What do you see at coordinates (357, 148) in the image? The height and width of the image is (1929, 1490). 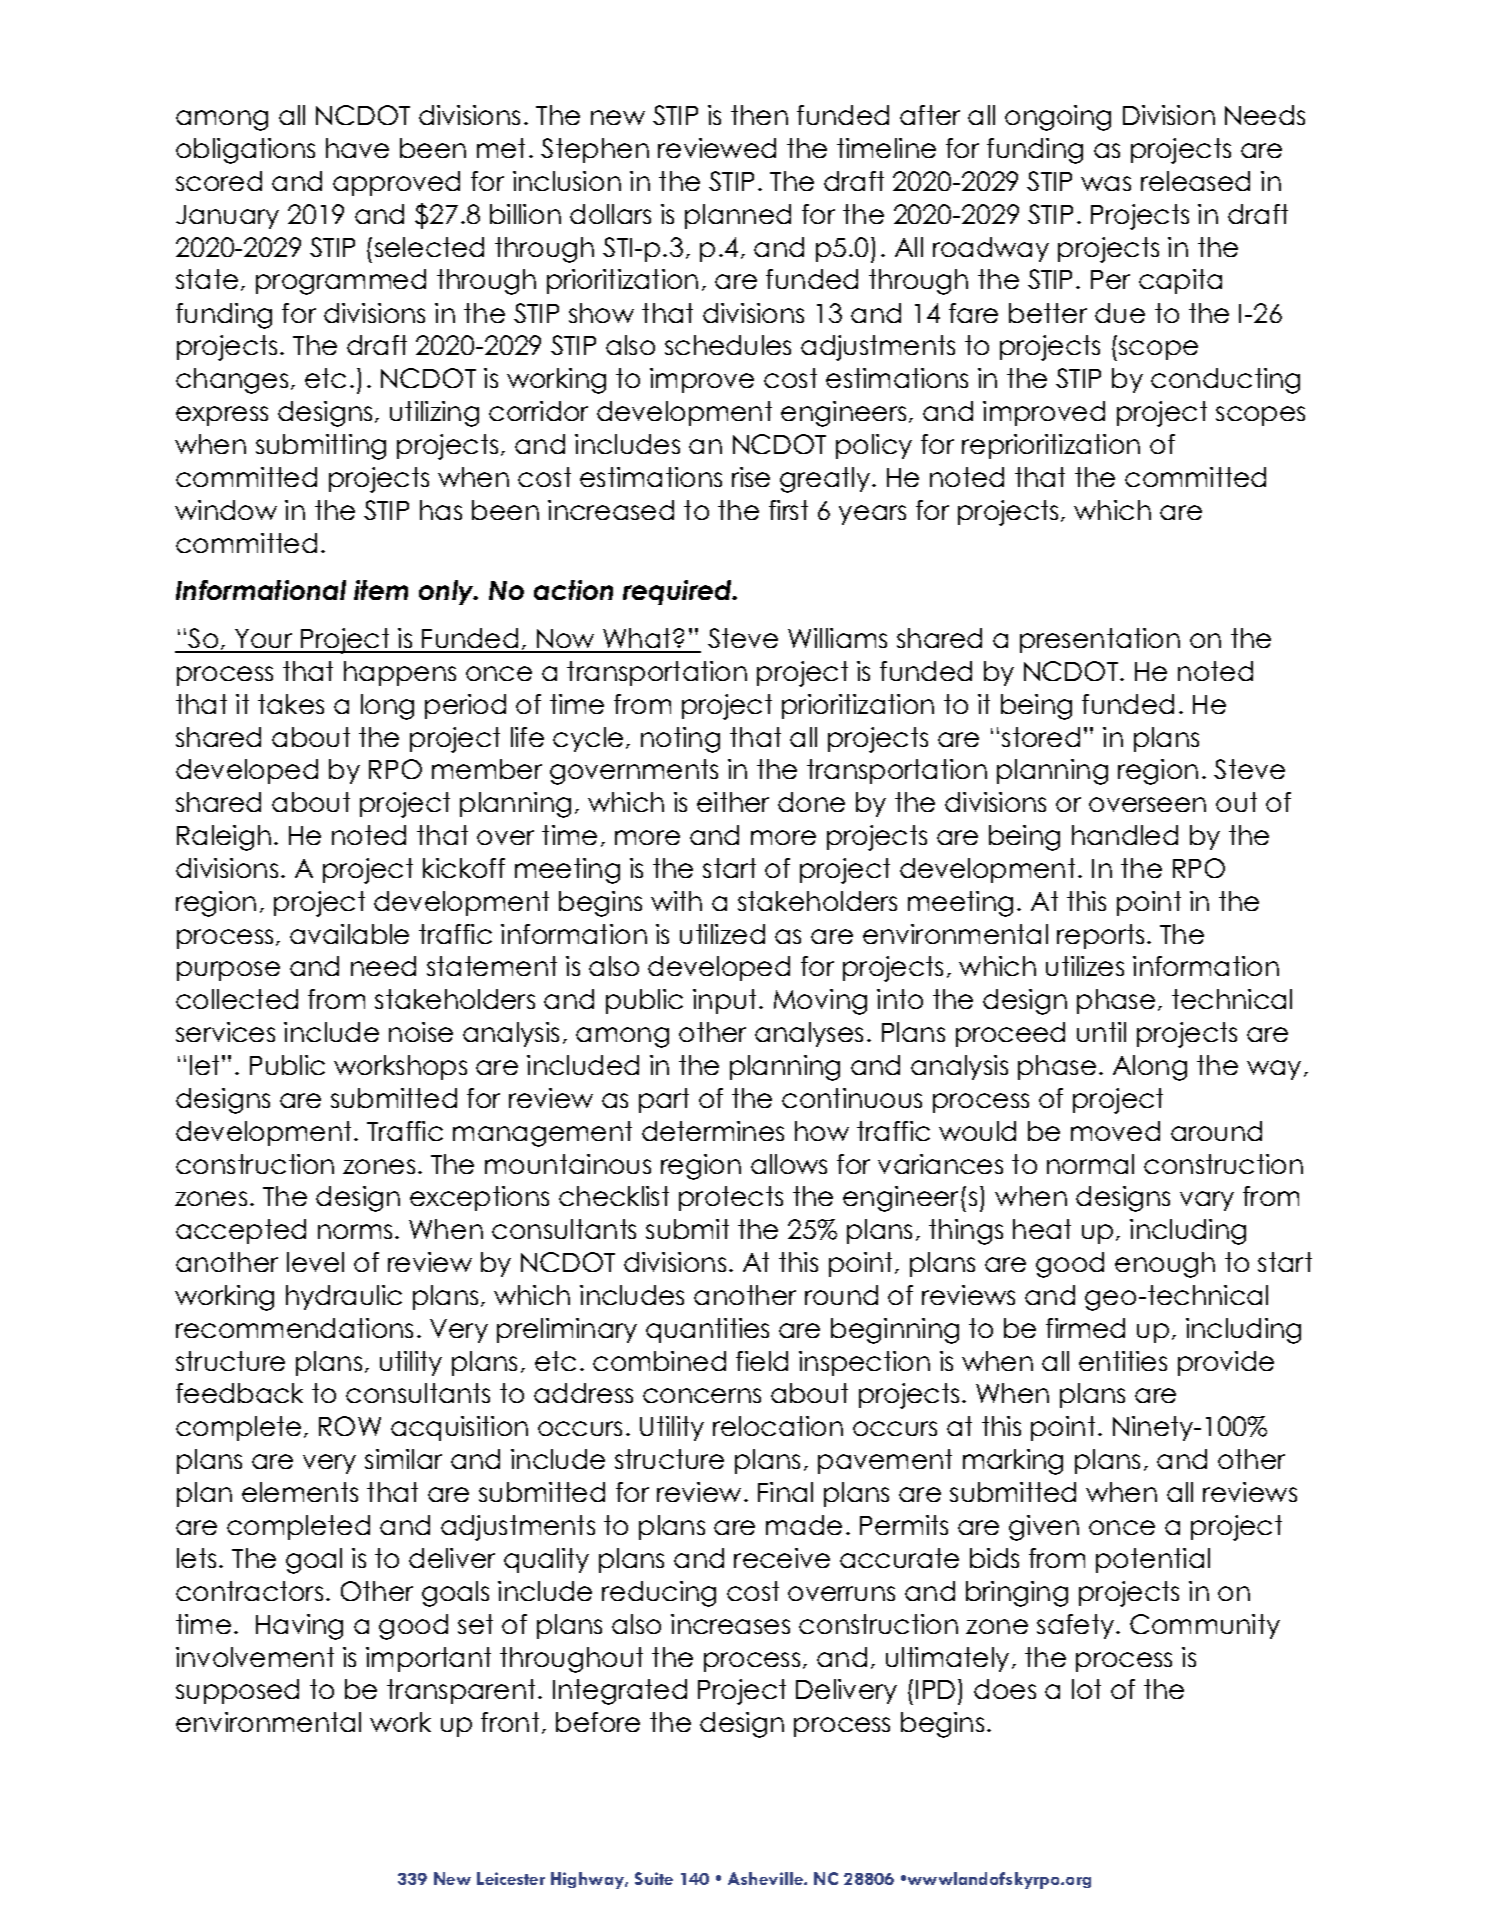 I see `have` at bounding box center [357, 148].
